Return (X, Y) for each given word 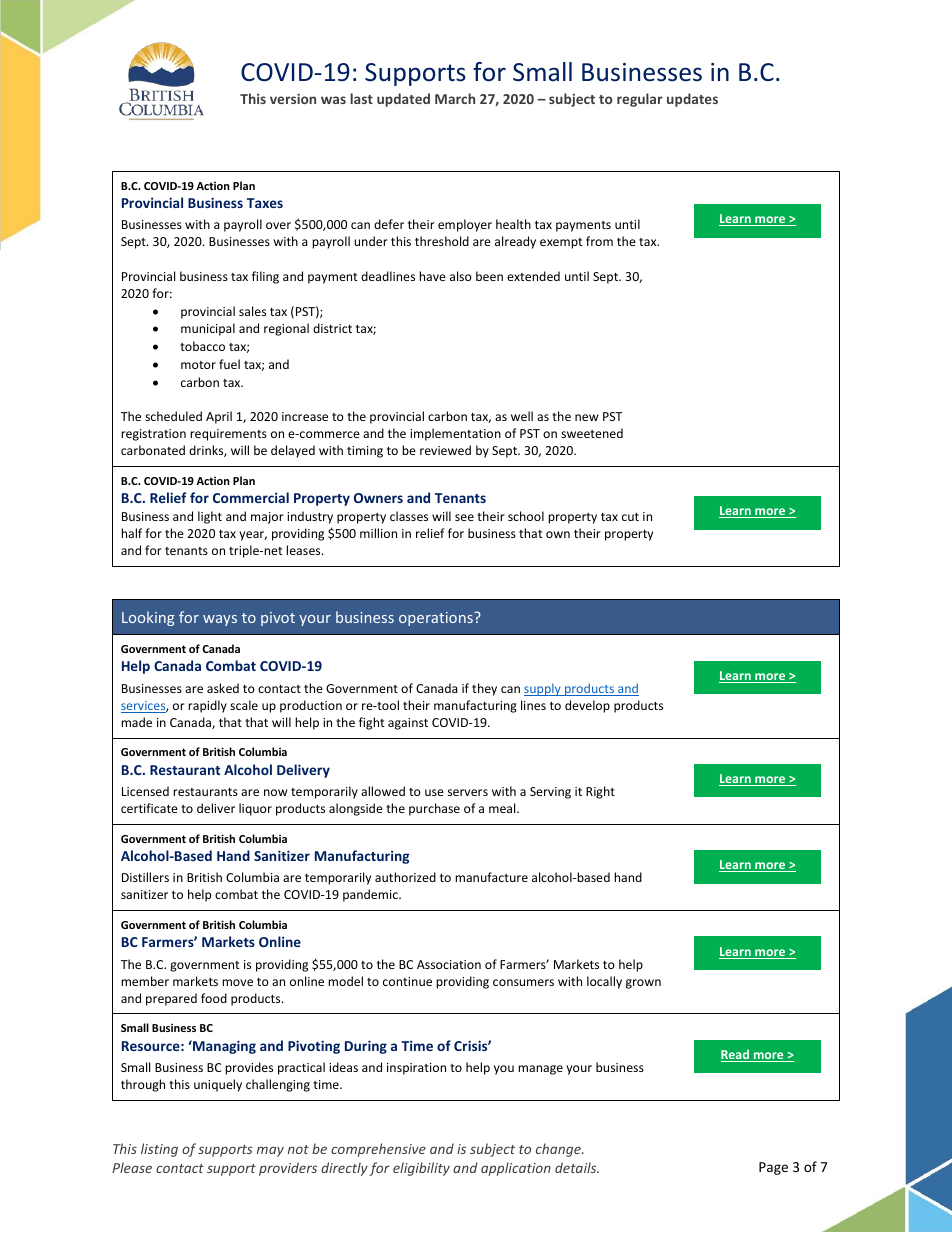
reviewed (445, 450)
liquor (255, 809)
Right (600, 792)
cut (630, 517)
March (455, 98)
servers (468, 792)
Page (773, 1168)
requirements (228, 435)
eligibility (421, 1169)
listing (159, 1150)
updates (692, 100)
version (293, 99)
